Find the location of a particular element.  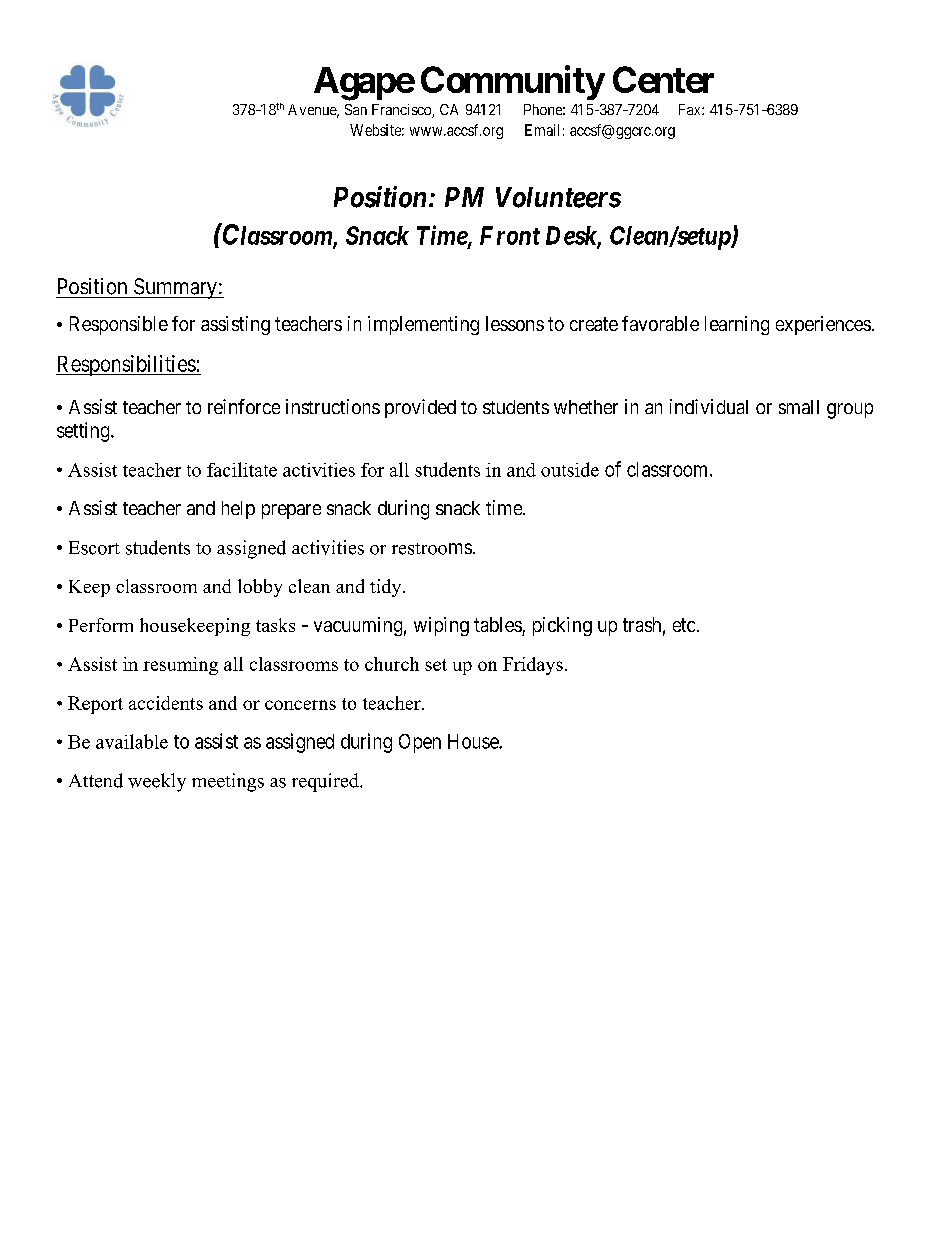

etc is located at coordinates (684, 625).
